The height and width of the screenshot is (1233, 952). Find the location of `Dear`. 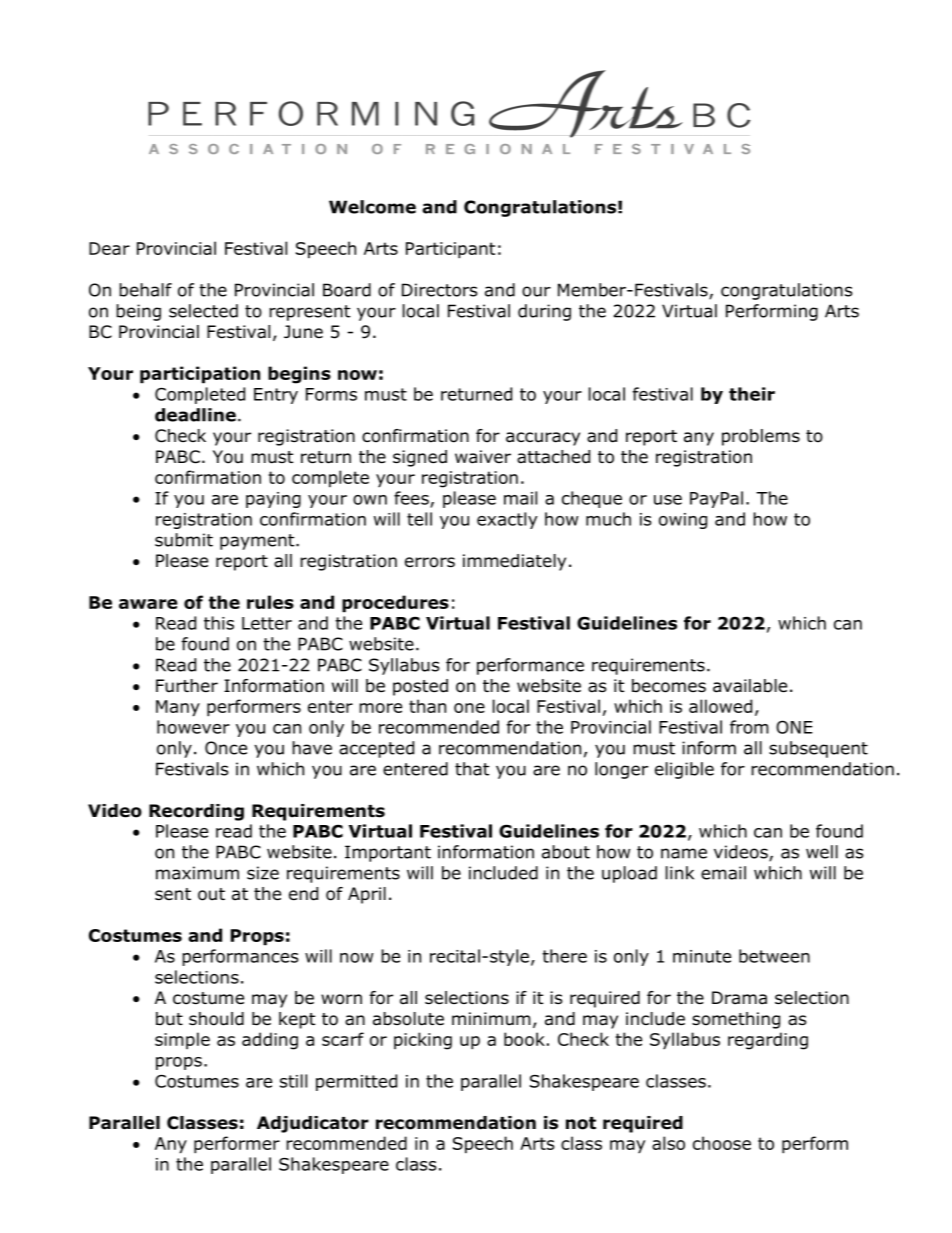

Dear is located at coordinates (109, 248).
